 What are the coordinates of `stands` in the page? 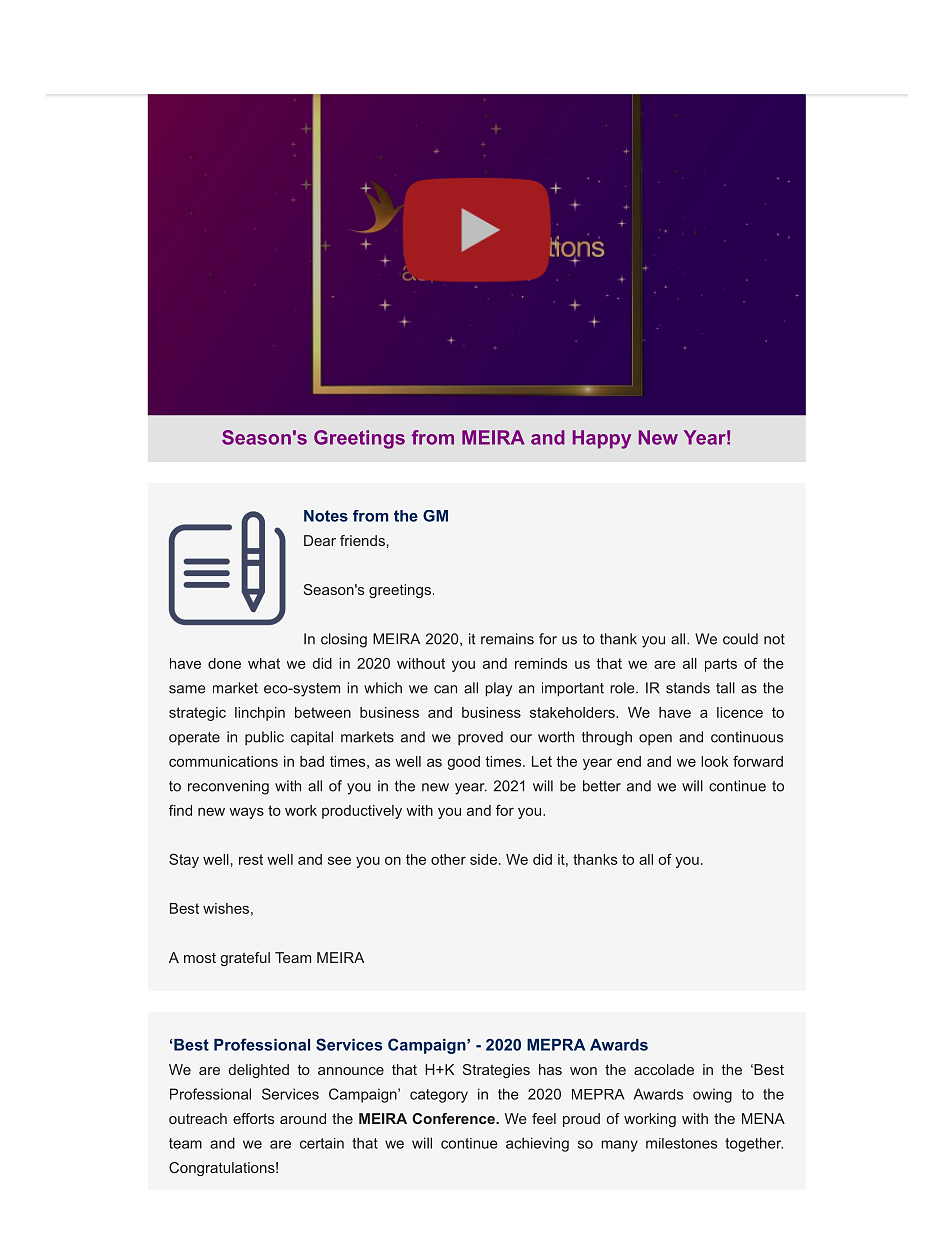 It's located at (688, 688).
